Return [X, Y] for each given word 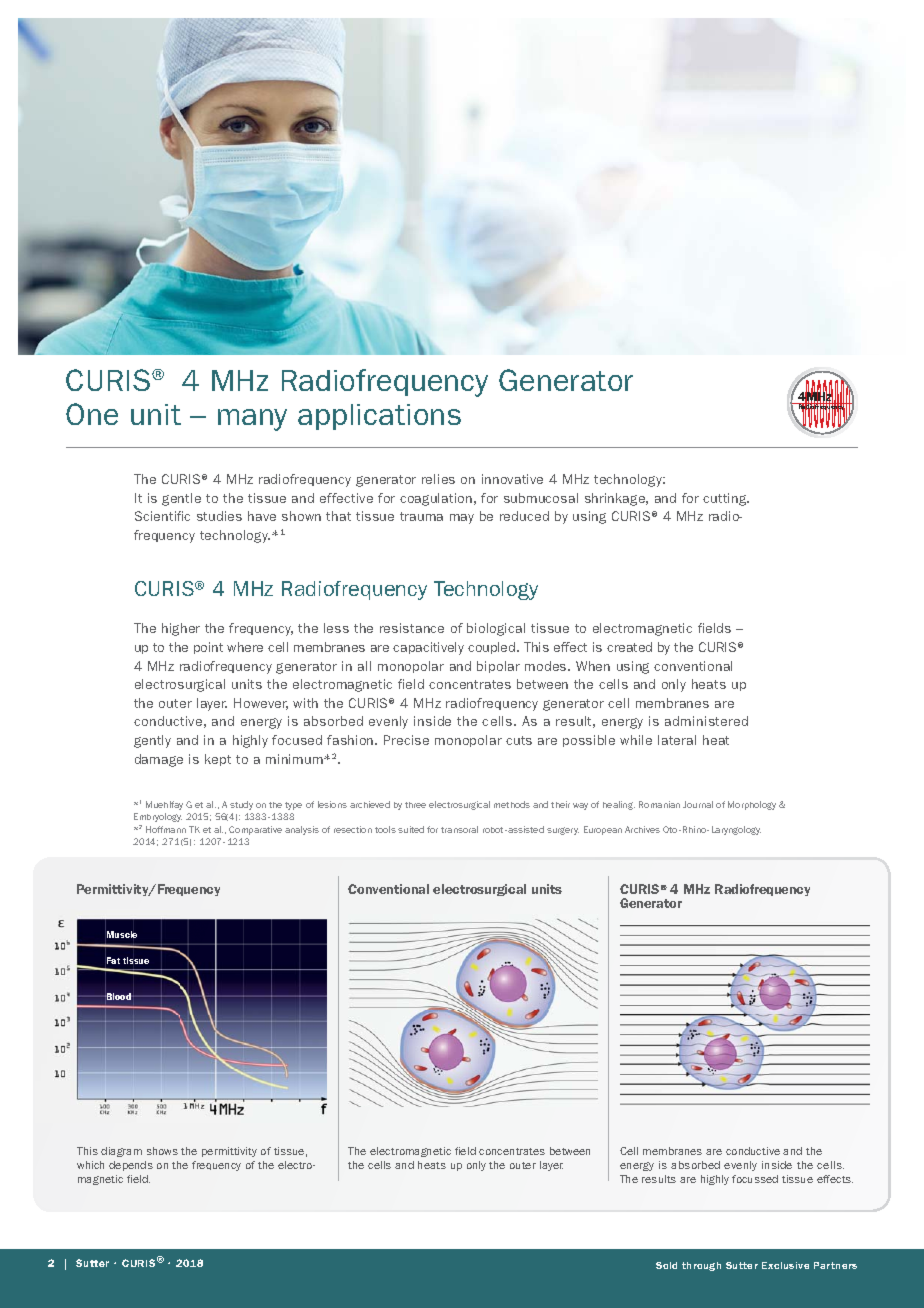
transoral [459, 829]
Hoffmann [166, 829]
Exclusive [785, 1265]
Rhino [696, 829]
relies [438, 479]
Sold [666, 1265]
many [252, 420]
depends [131, 1166]
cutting [726, 499]
